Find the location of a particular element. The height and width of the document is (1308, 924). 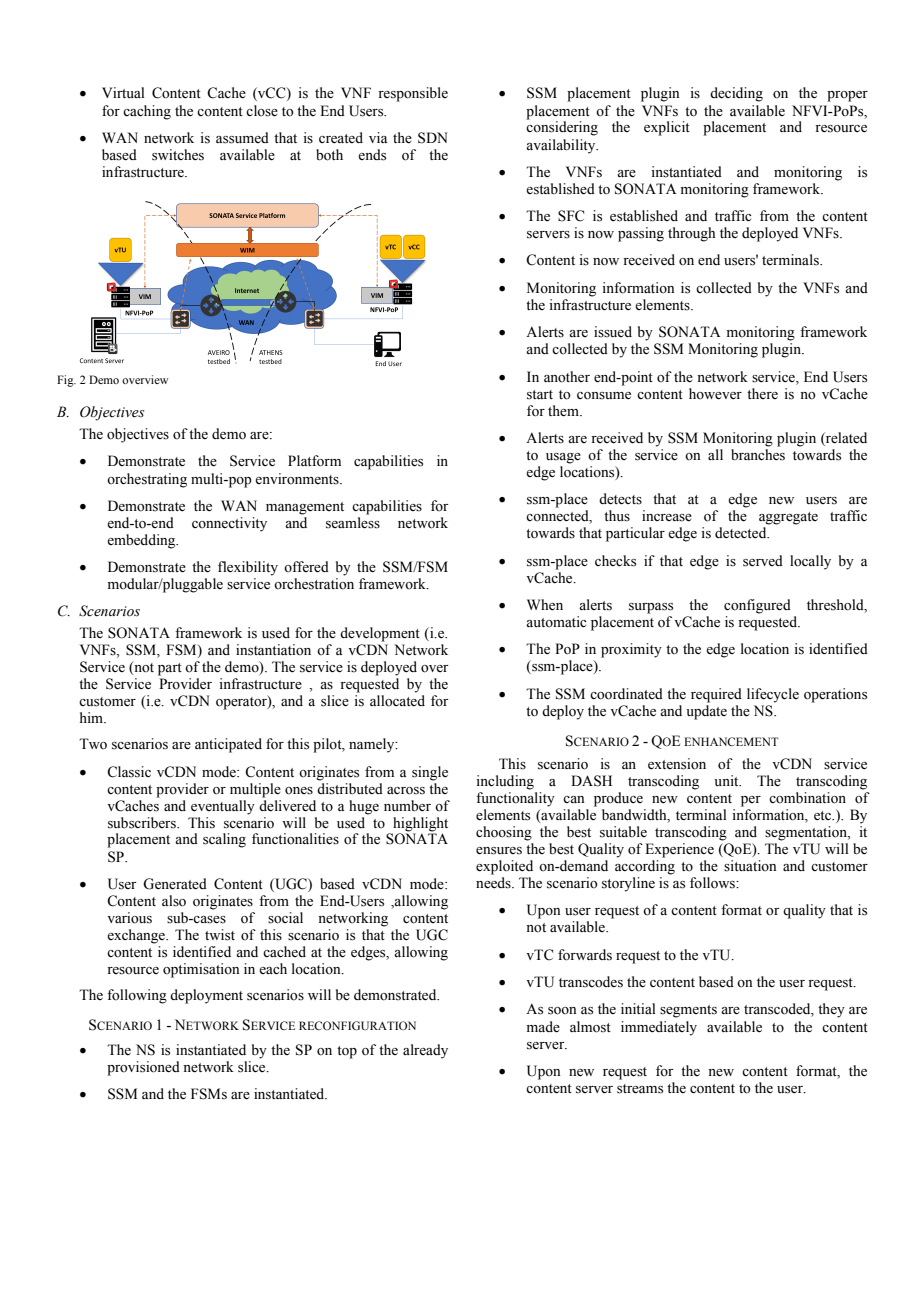

already is located at coordinates (425, 1051).
